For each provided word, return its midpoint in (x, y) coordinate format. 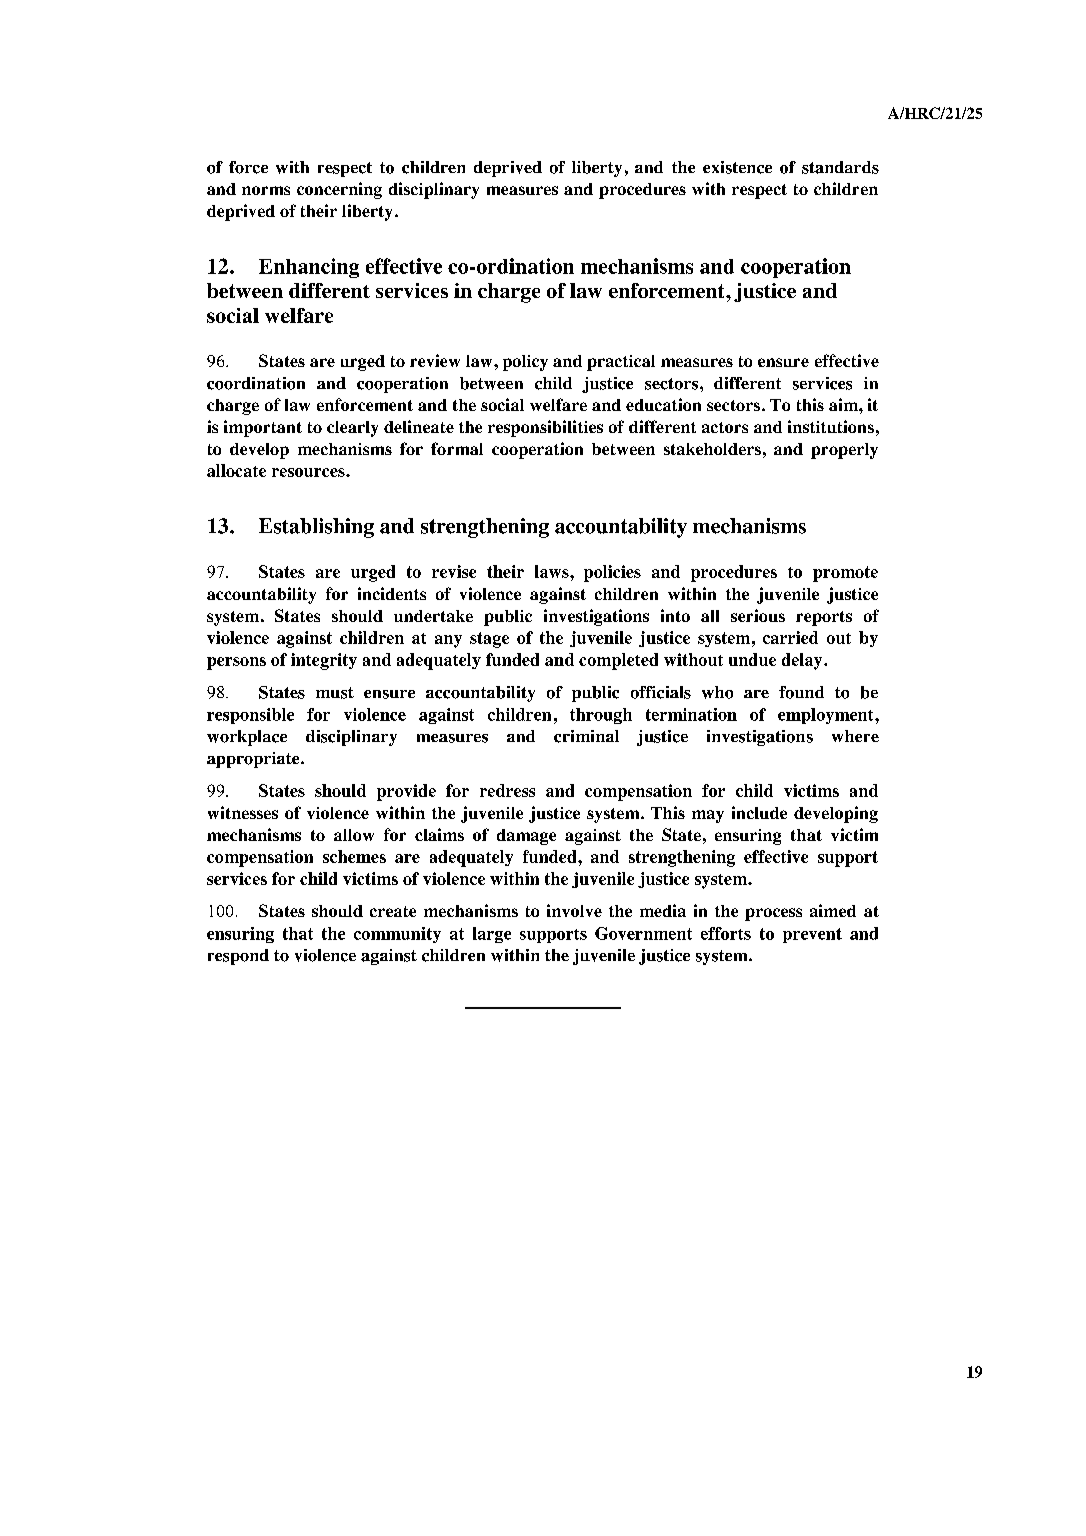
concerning (339, 190)
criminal (586, 736)
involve (574, 910)
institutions (831, 426)
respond (238, 957)
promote (845, 574)
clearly (352, 429)
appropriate (254, 760)
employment (827, 716)
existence (737, 167)
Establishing (316, 528)
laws (553, 571)
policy (525, 363)
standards (840, 167)
